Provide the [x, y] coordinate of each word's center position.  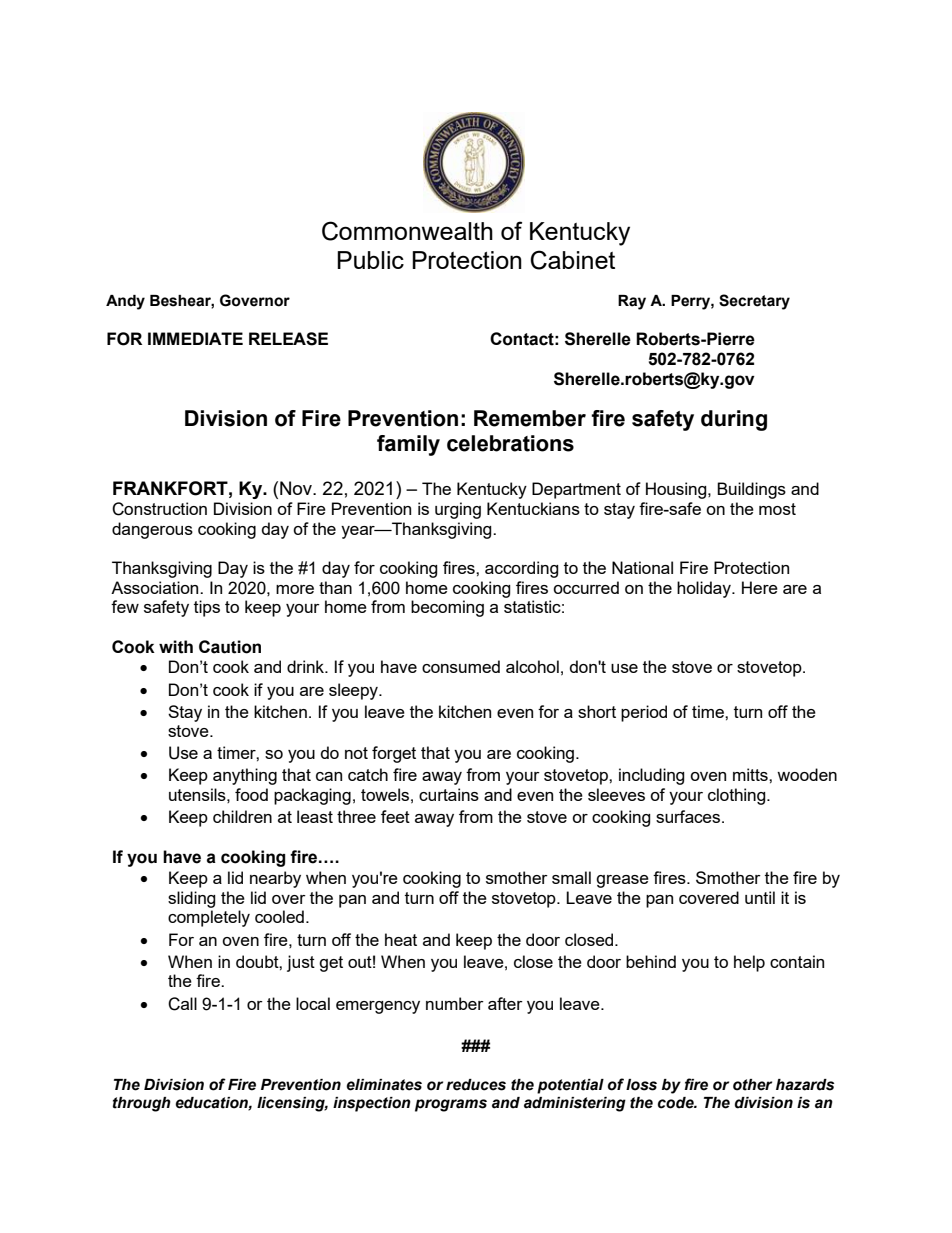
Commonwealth [407, 231]
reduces [476, 1085]
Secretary [754, 302]
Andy [125, 302]
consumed [461, 666]
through [142, 1104]
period [644, 713]
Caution [230, 647]
